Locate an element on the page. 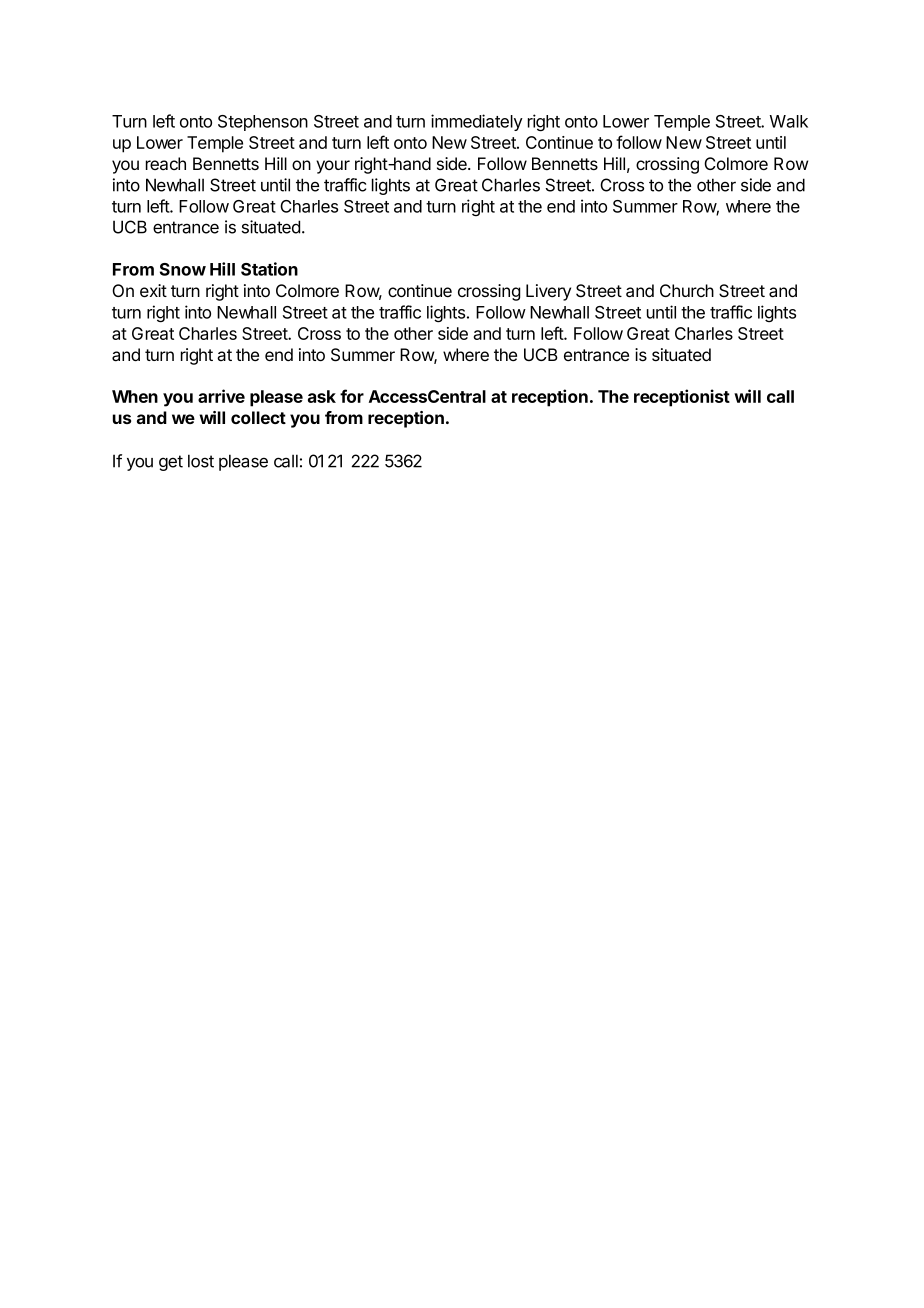 This image has height=1308, width=924. collect is located at coordinates (258, 417).
